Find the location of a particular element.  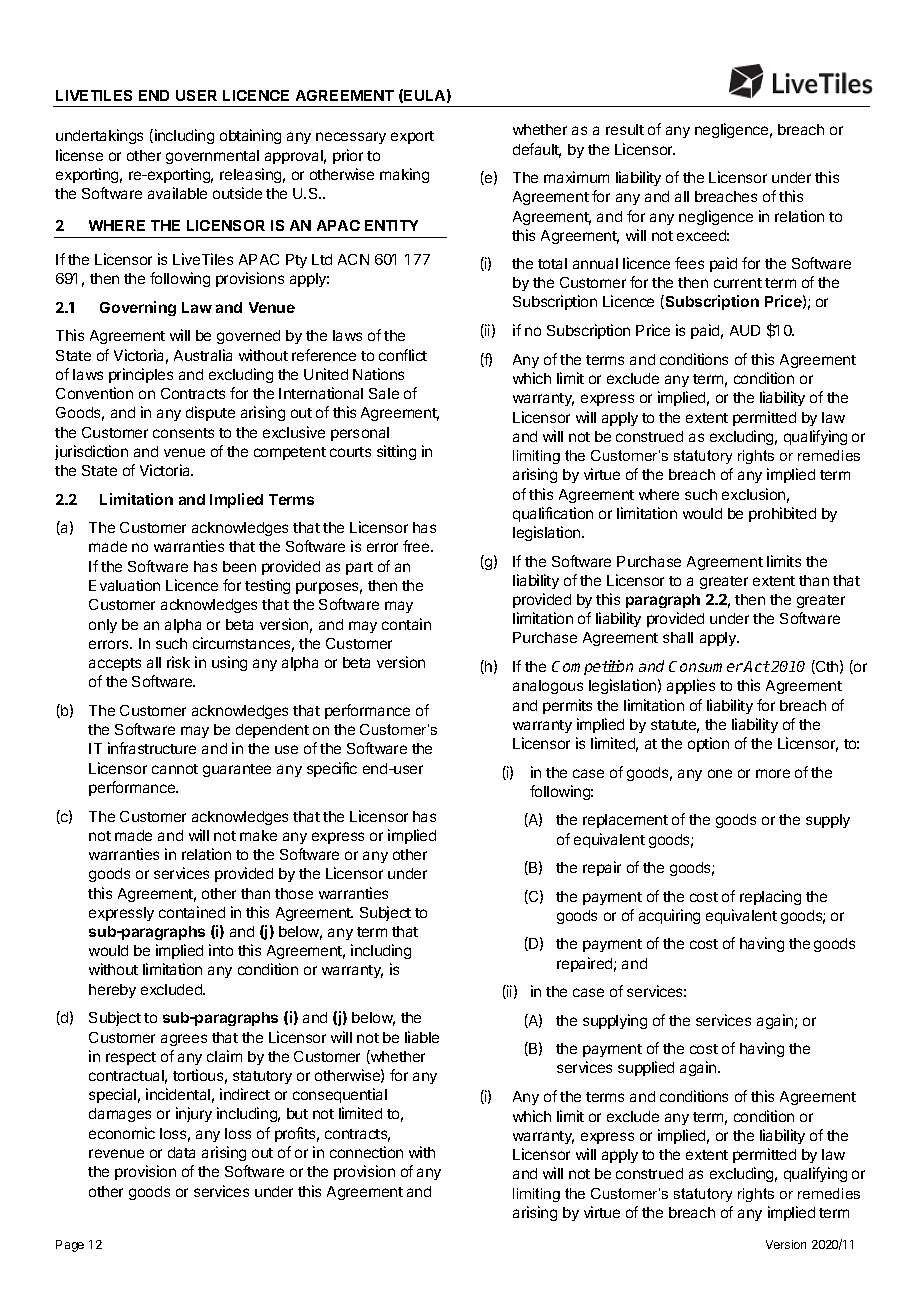

available is located at coordinates (177, 193).
